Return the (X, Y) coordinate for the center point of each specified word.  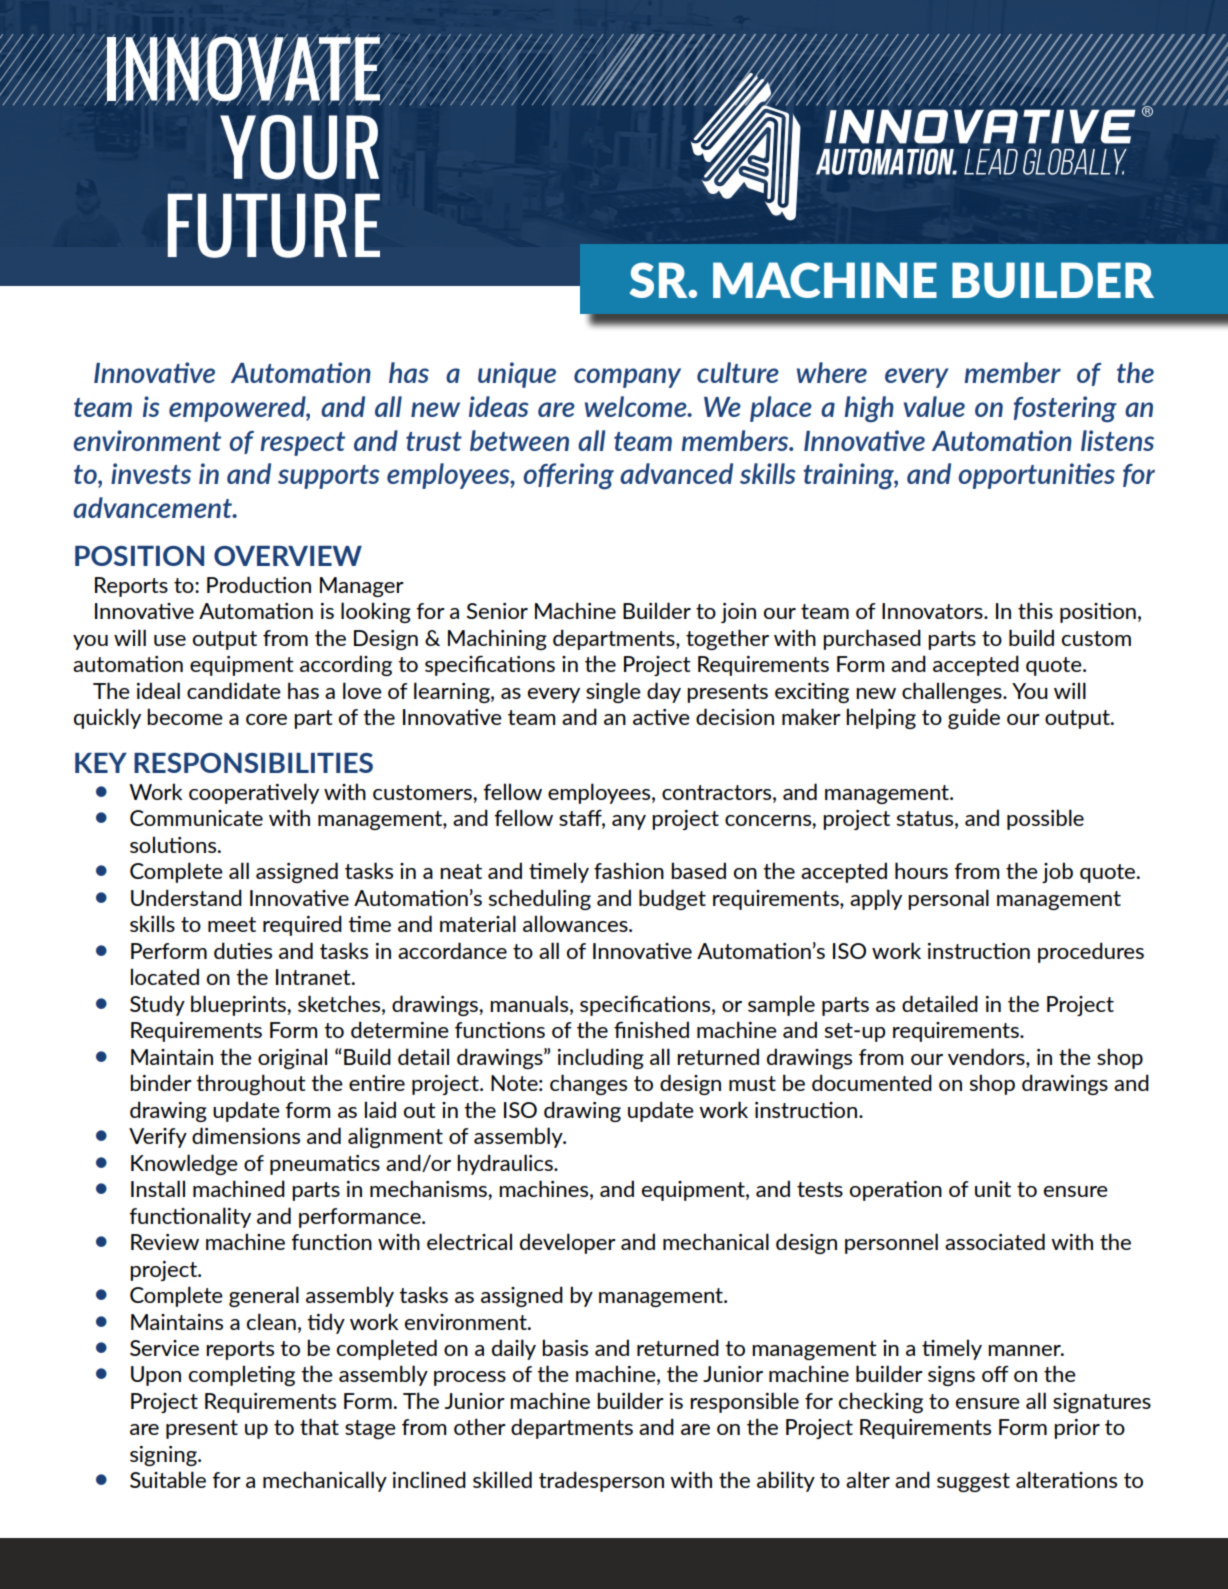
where (832, 372)
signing (164, 1456)
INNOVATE (243, 69)
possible (1045, 819)
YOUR (299, 147)
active (661, 717)
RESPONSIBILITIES (253, 763)
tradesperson (601, 1481)
